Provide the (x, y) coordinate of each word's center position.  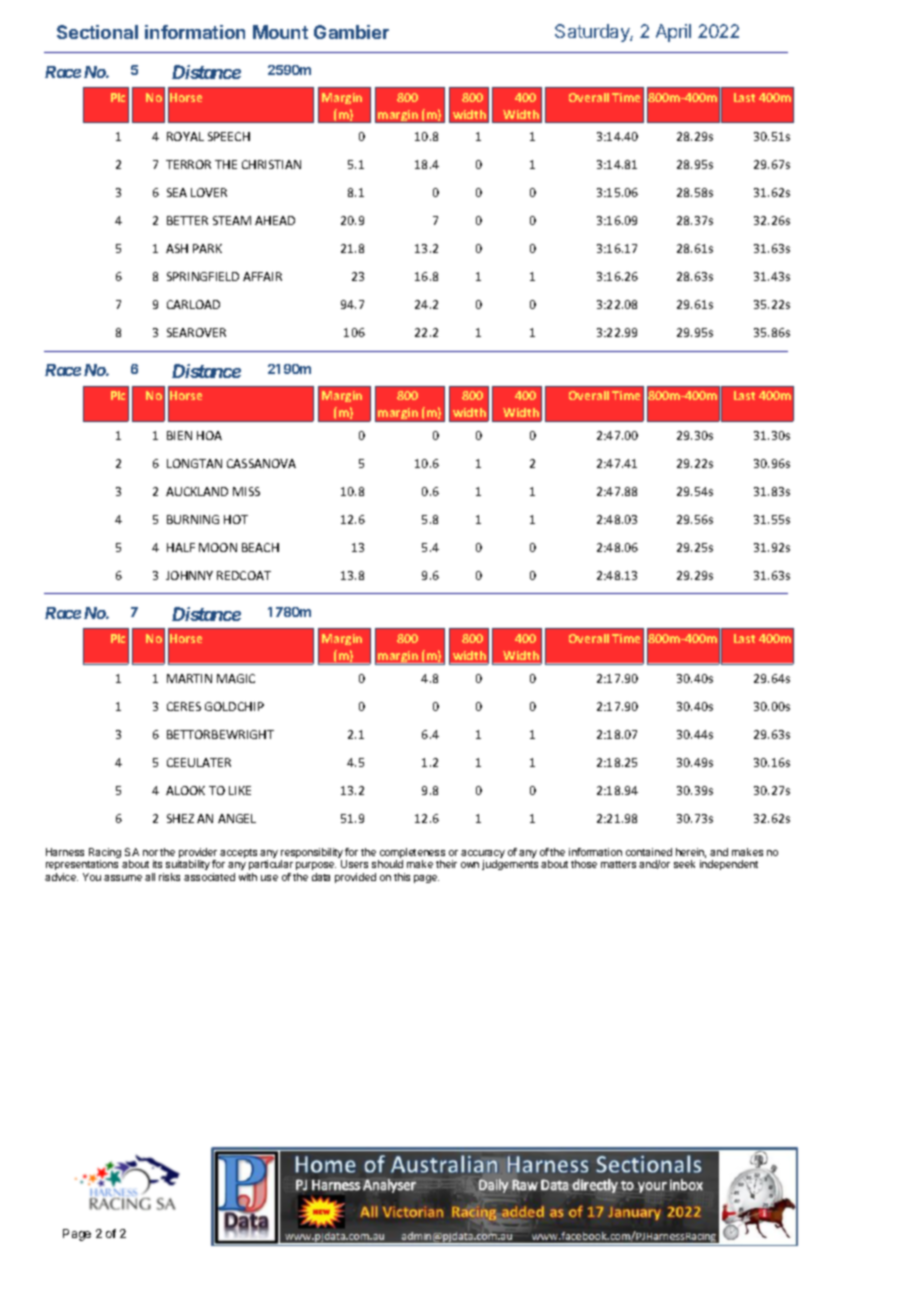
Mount (280, 32)
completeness (411, 854)
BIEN (179, 435)
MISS (246, 491)
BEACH (260, 547)
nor (150, 853)
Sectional (97, 32)
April (673, 33)
